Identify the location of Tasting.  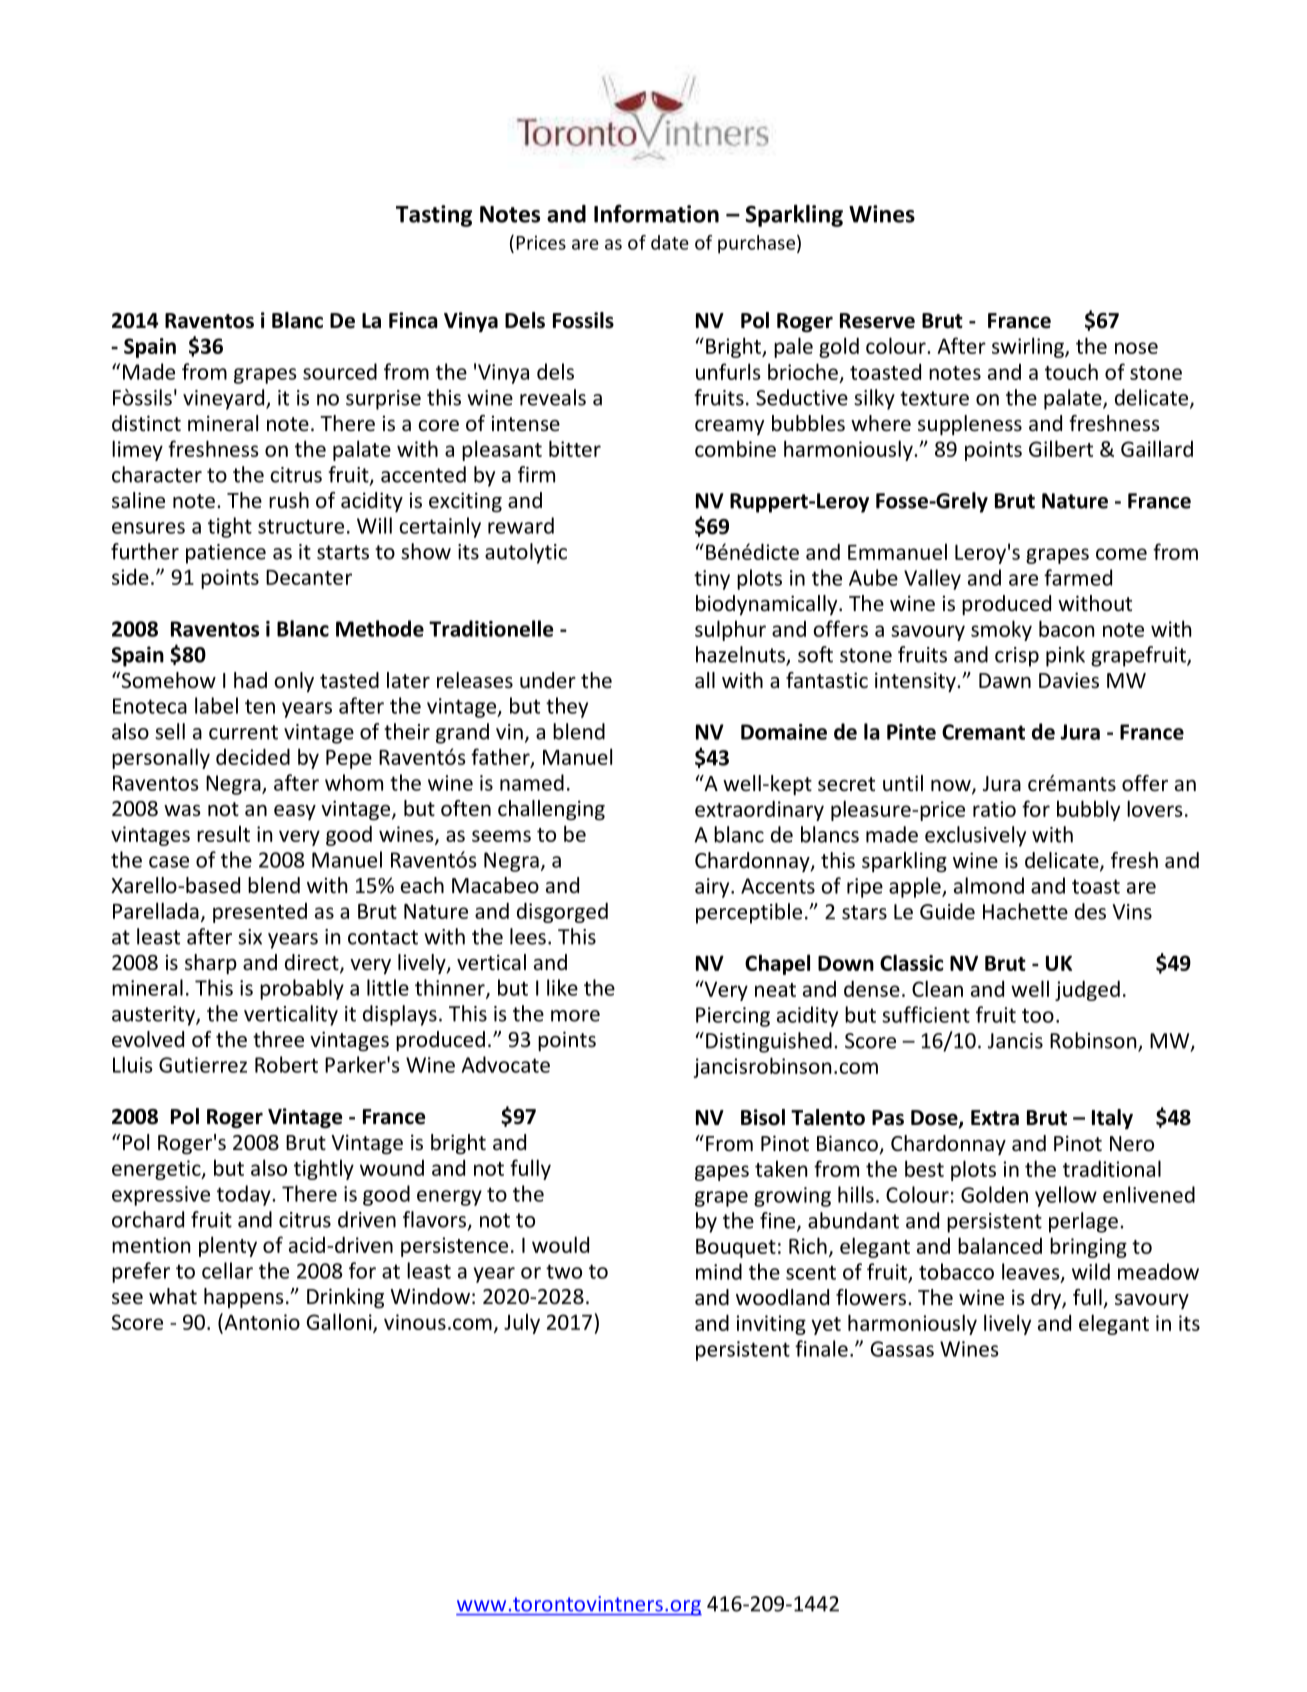
(434, 216).
